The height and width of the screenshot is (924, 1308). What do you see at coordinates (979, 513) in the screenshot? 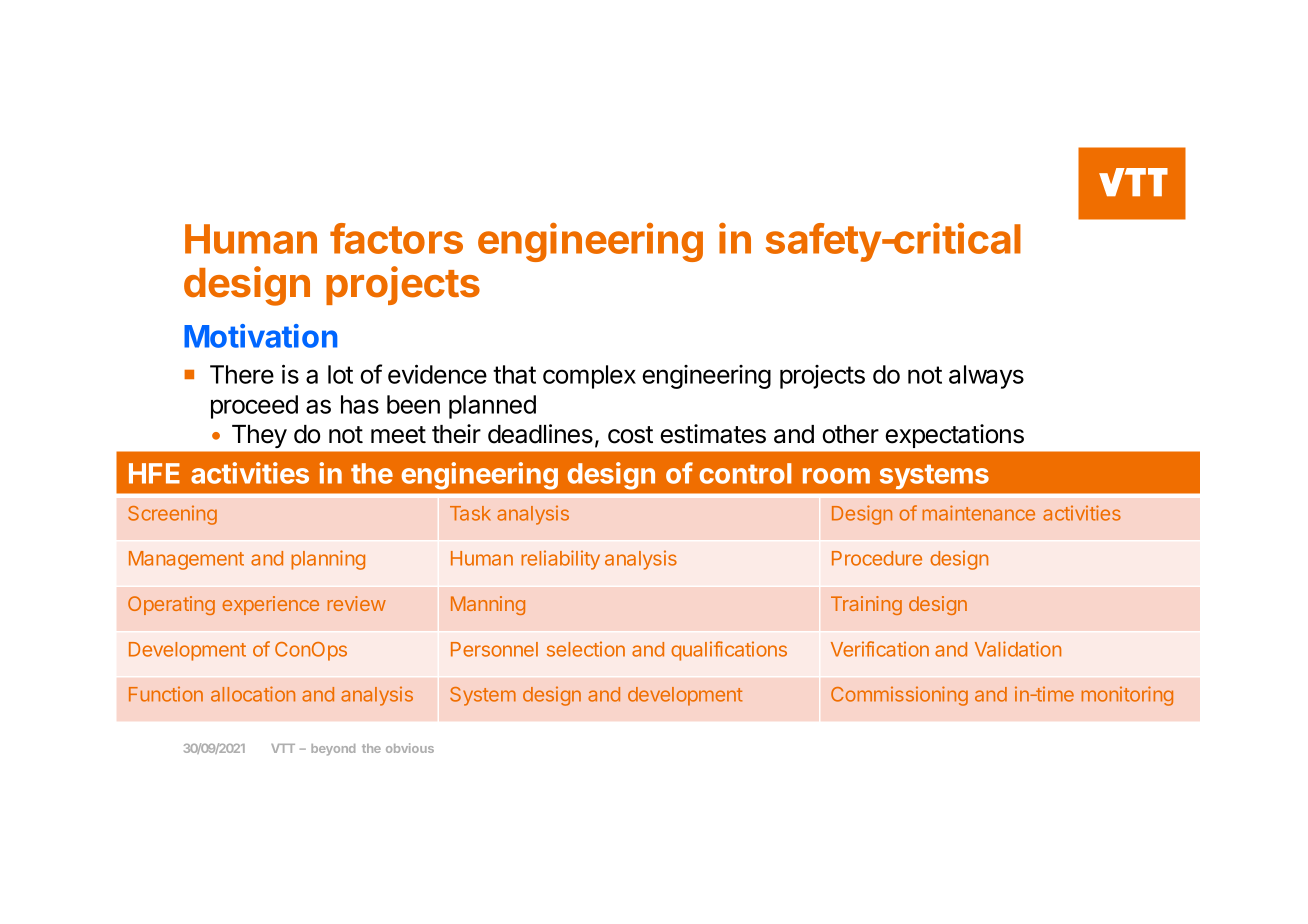
I see `maintenance` at bounding box center [979, 513].
